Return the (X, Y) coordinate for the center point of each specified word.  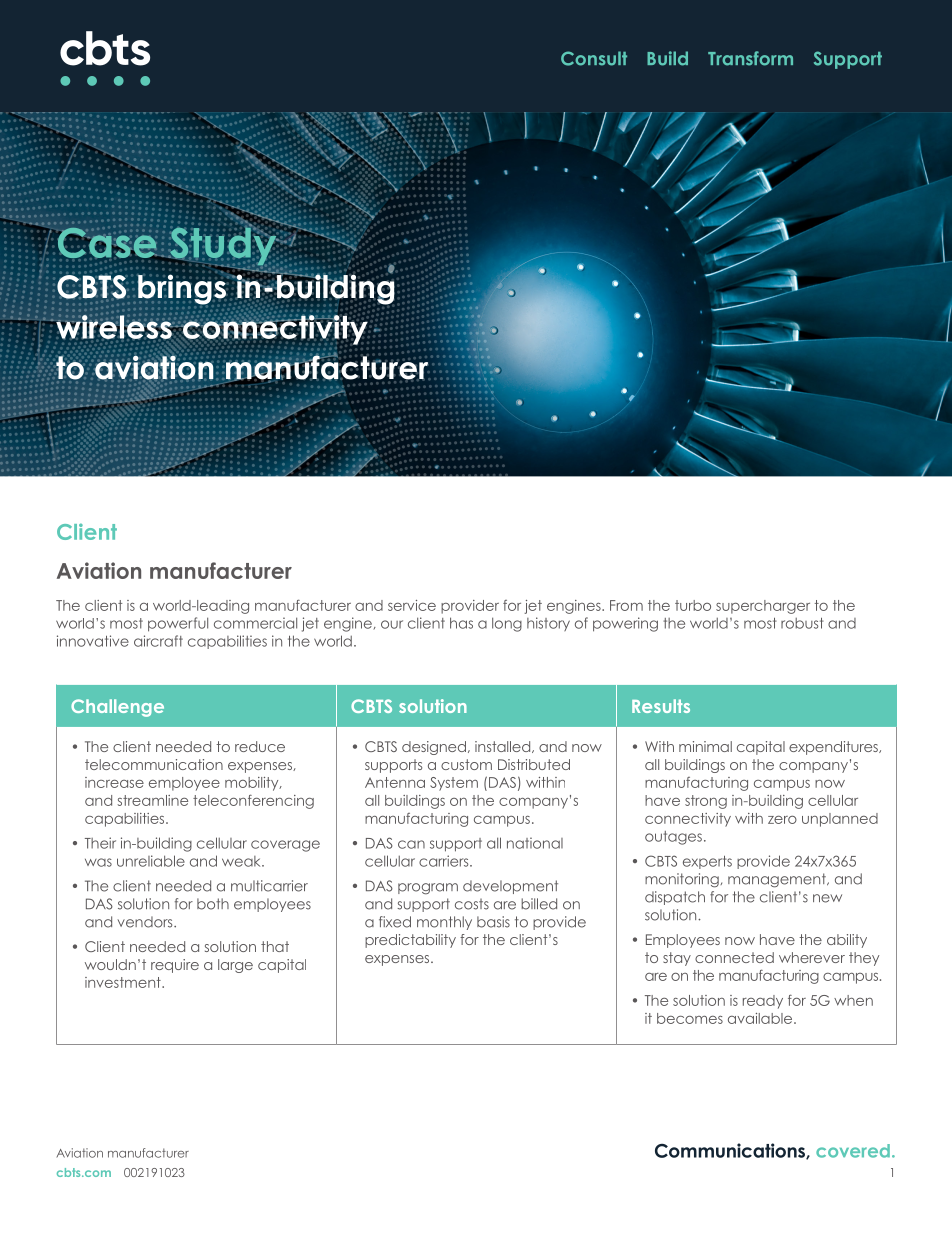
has (461, 623)
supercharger (763, 607)
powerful (178, 624)
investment (124, 982)
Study (223, 246)
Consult (594, 58)
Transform (750, 58)
